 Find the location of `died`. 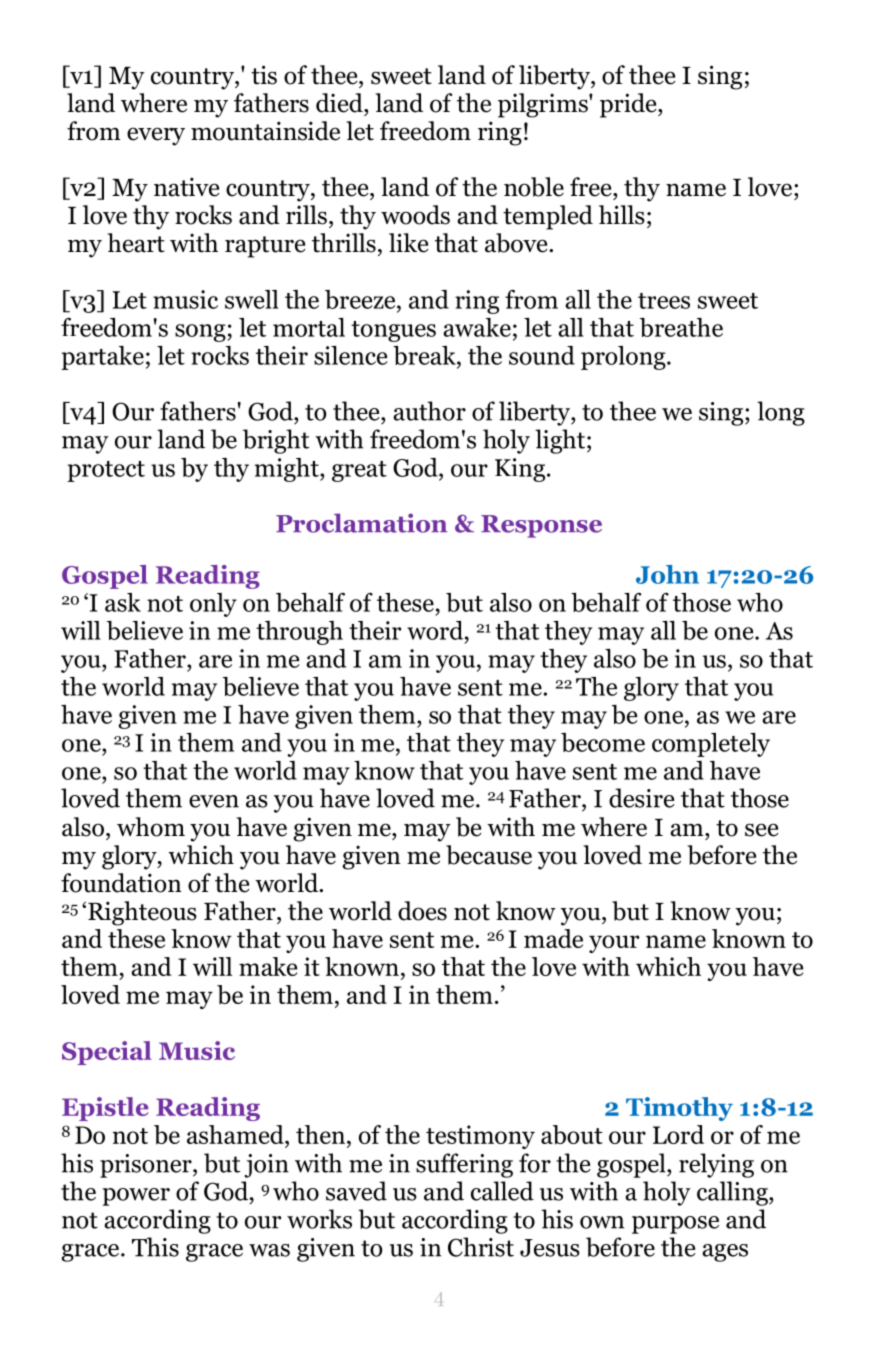

died is located at coordinates (340, 103).
